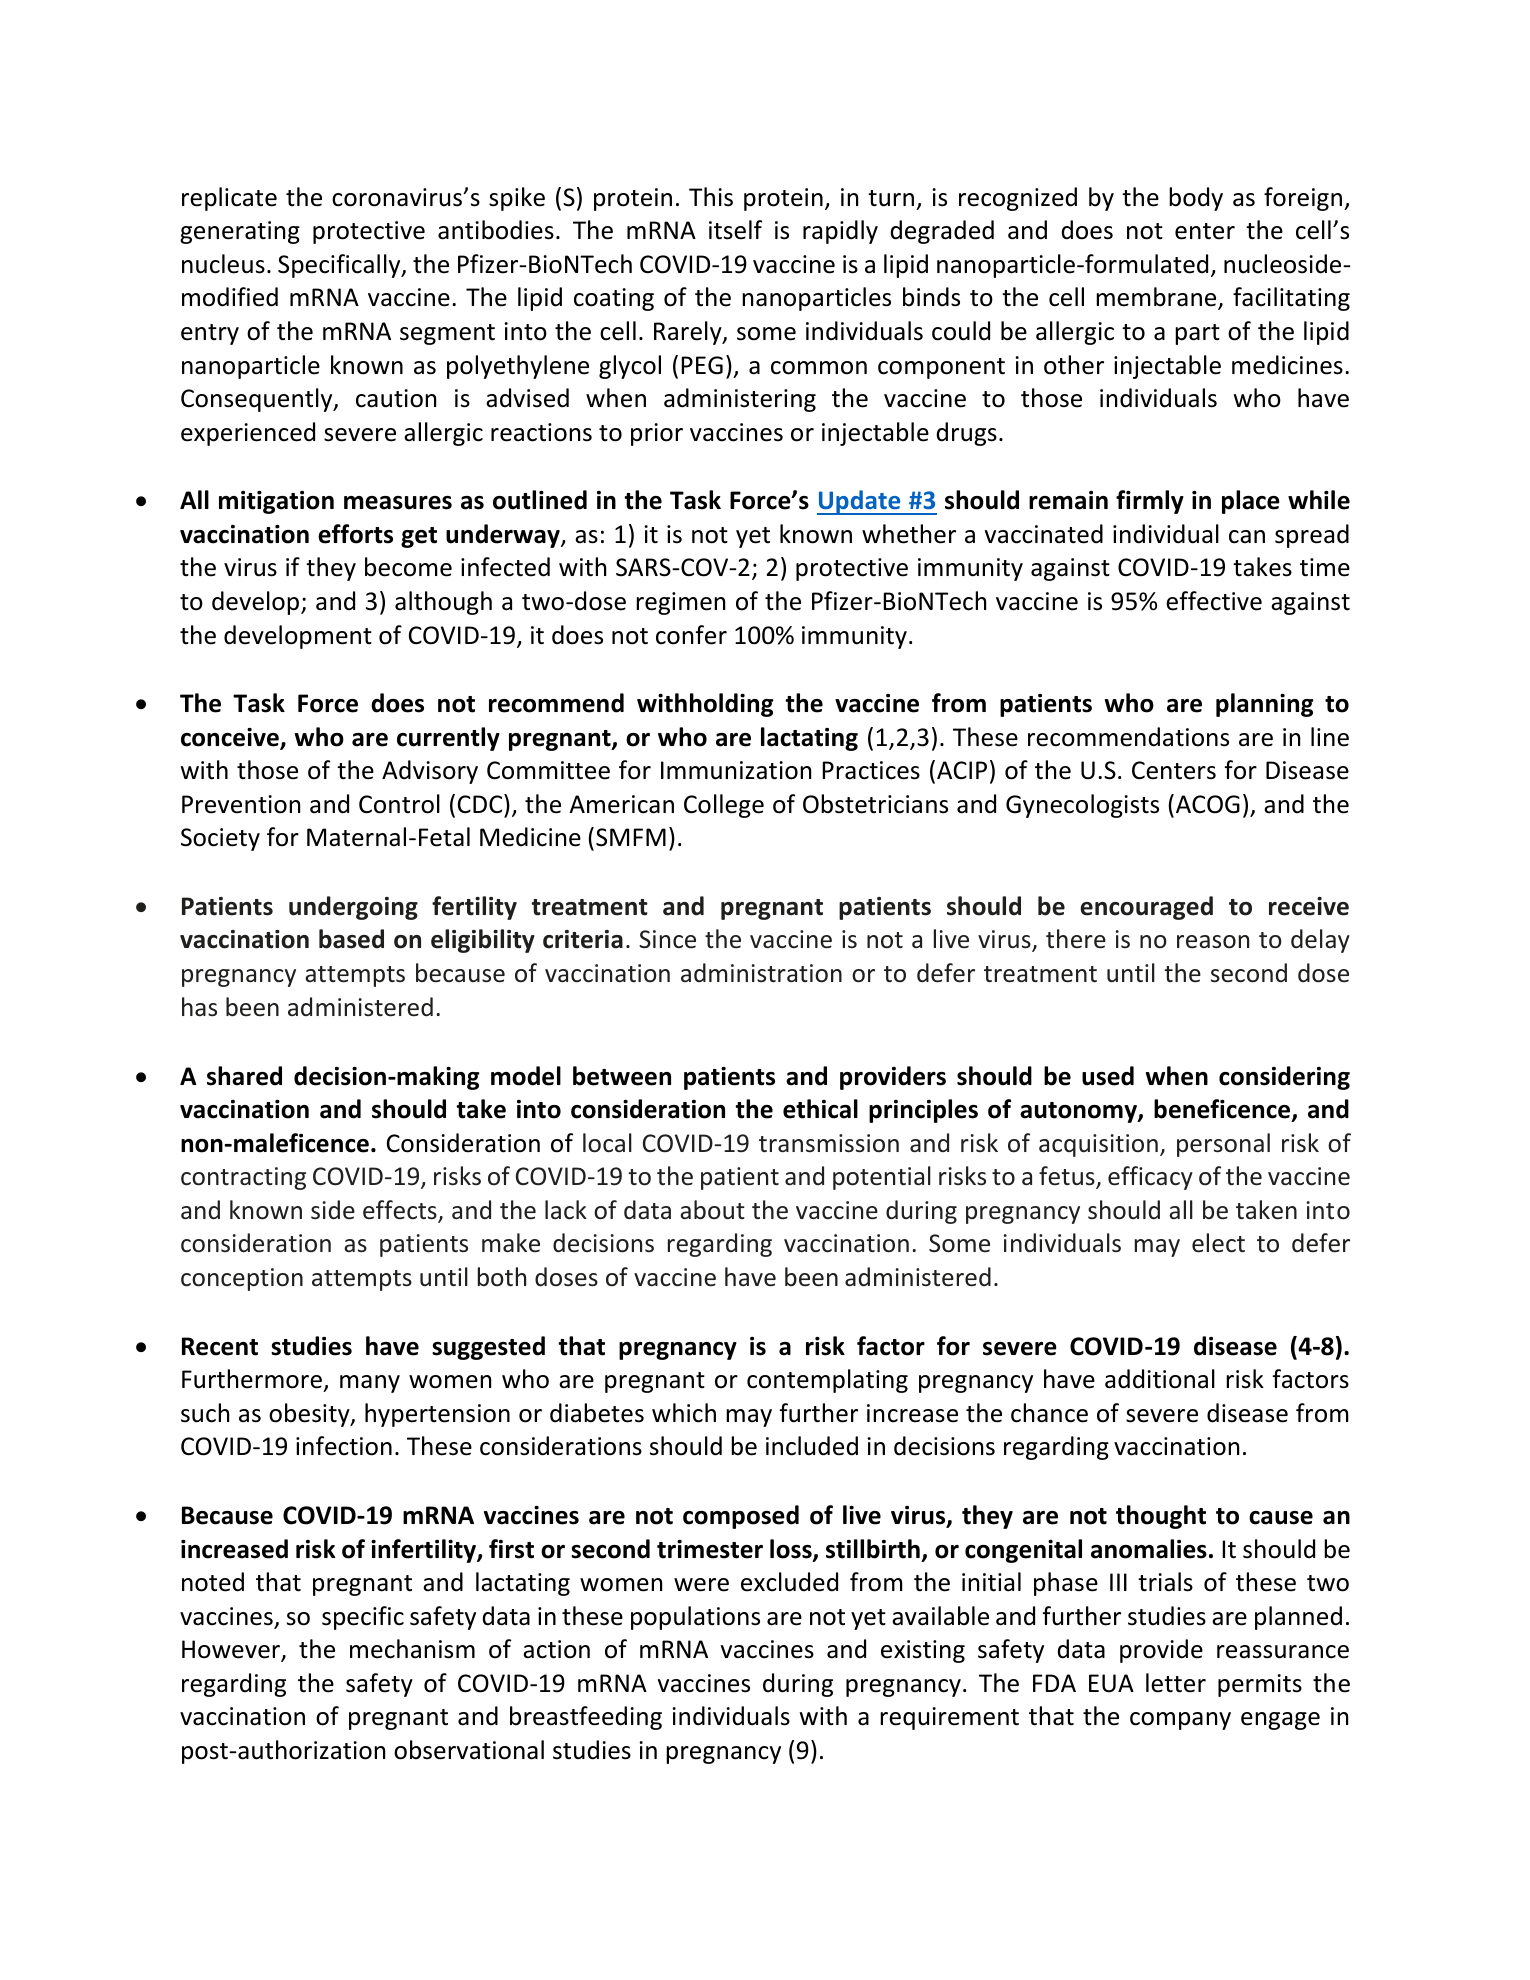  I want to click on body, so click(1196, 199).
